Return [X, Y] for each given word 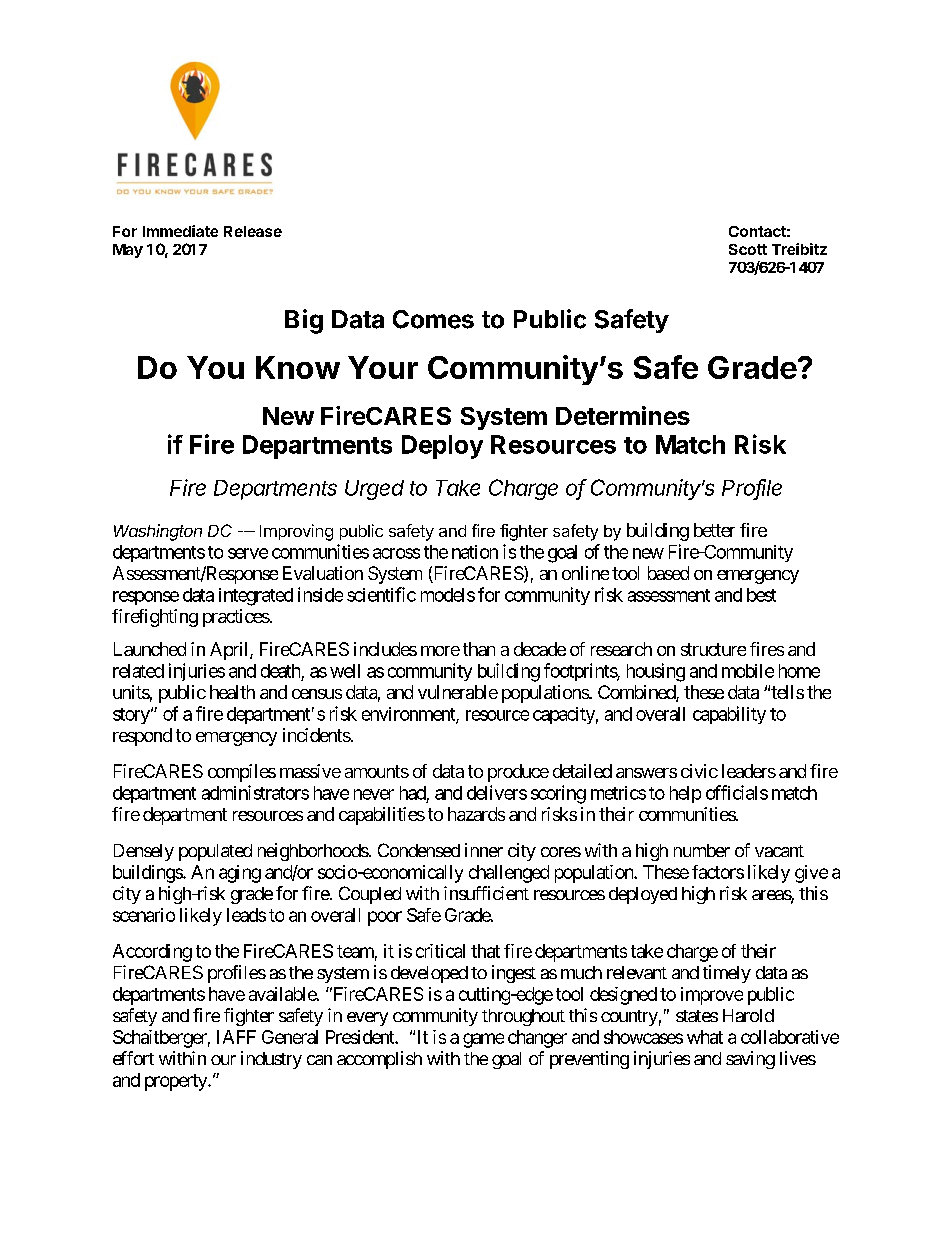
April [230, 651]
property [177, 1082]
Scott [748, 249]
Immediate [180, 231]
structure [713, 649]
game [483, 1040]
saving [750, 1060]
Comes [433, 319]
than [479, 649]
